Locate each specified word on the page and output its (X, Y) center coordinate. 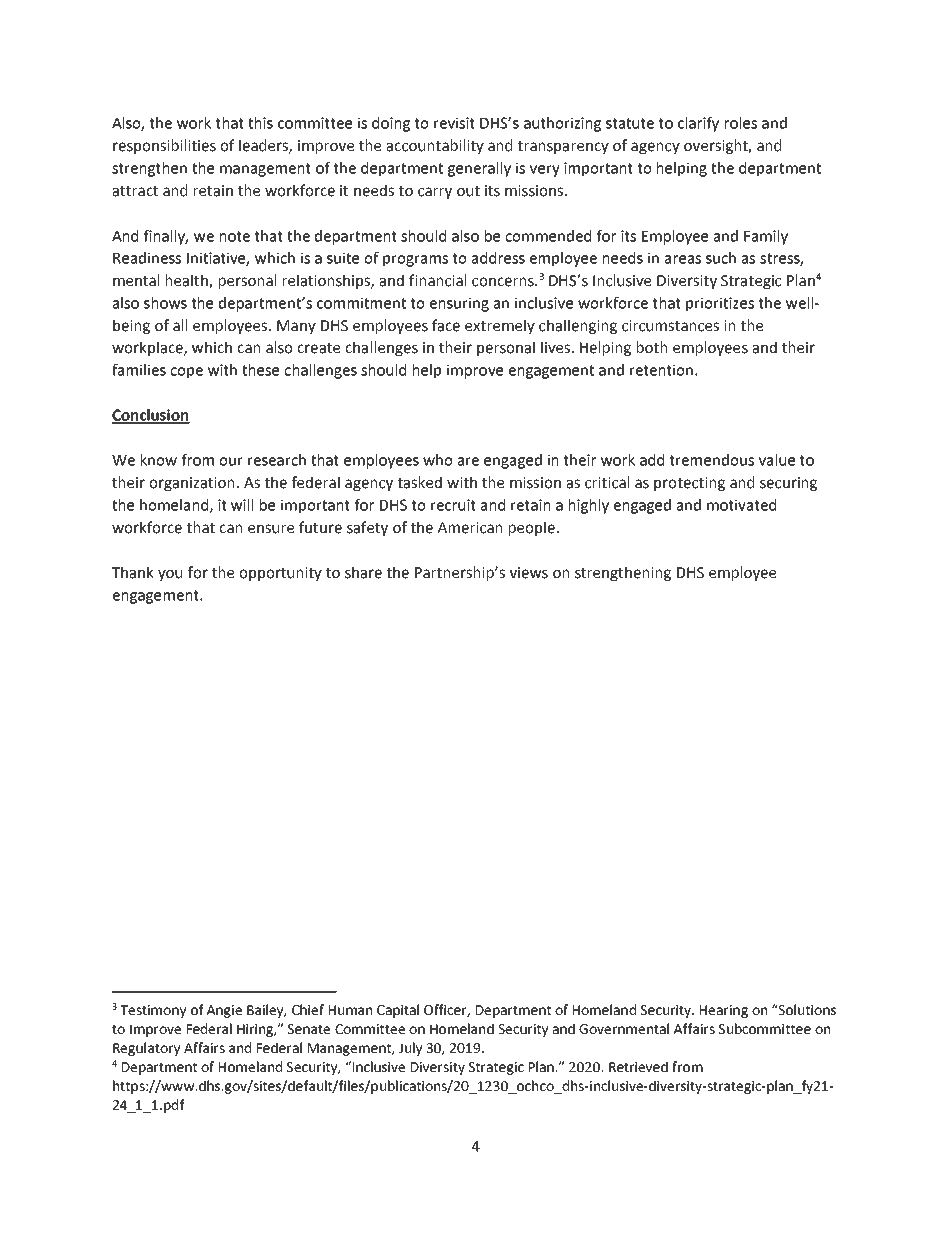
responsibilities (164, 146)
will (242, 505)
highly (589, 506)
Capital (398, 1011)
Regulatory (146, 1049)
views (529, 573)
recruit (453, 505)
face (446, 325)
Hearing (724, 1011)
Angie (224, 1011)
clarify (698, 124)
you (170, 575)
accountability (435, 146)
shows (165, 303)
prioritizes (720, 304)
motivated (741, 505)
